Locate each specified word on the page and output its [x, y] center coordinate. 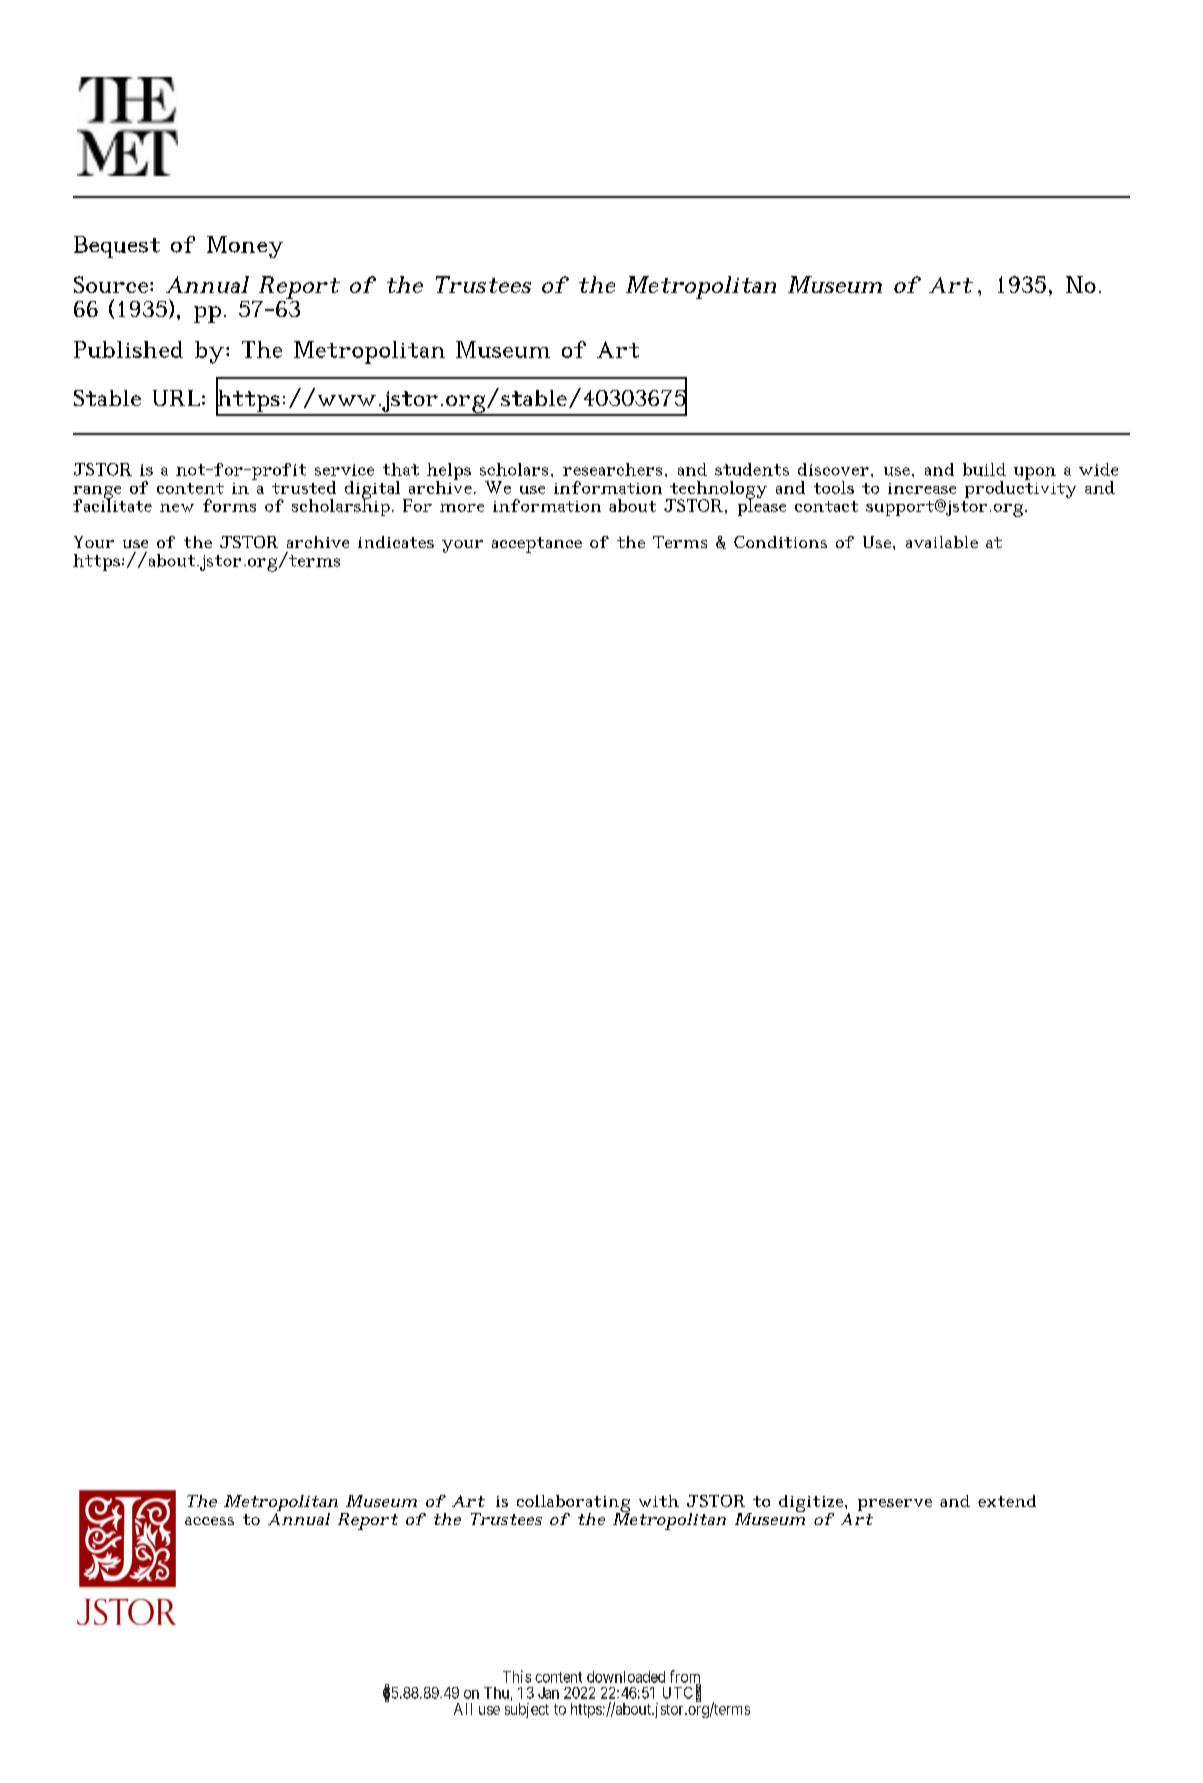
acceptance [537, 545]
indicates [396, 542]
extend [1007, 1501]
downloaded [626, 1677]
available [942, 542]
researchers [612, 469]
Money [245, 247]
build [984, 469]
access [209, 1521]
